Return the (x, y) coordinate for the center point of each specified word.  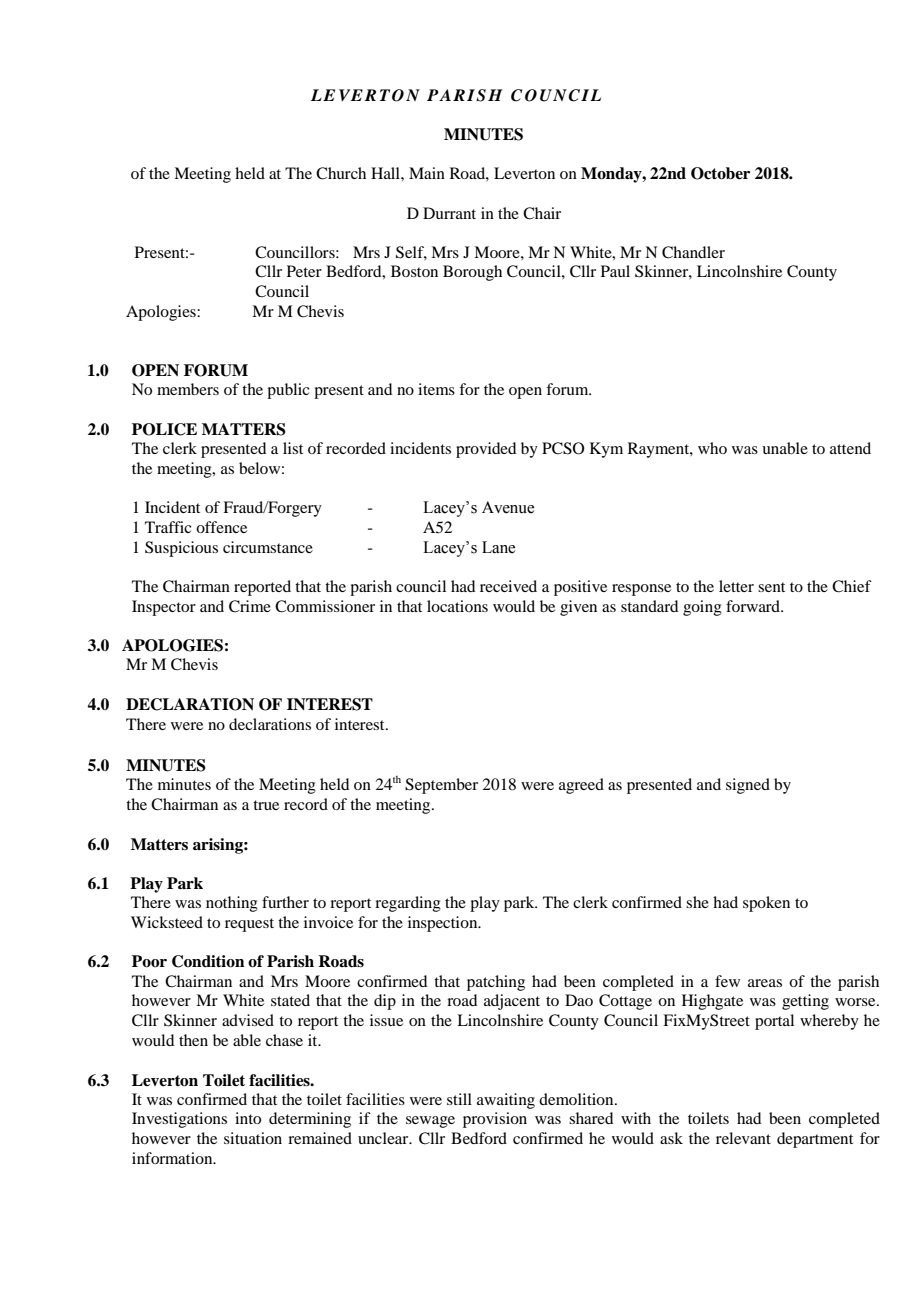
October (720, 173)
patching (496, 983)
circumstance (268, 547)
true (266, 805)
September (441, 786)
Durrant (449, 213)
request (249, 925)
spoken (766, 904)
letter (736, 586)
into (248, 1118)
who (712, 448)
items (436, 389)
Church (341, 173)
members (188, 389)
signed (748, 786)
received (508, 586)
